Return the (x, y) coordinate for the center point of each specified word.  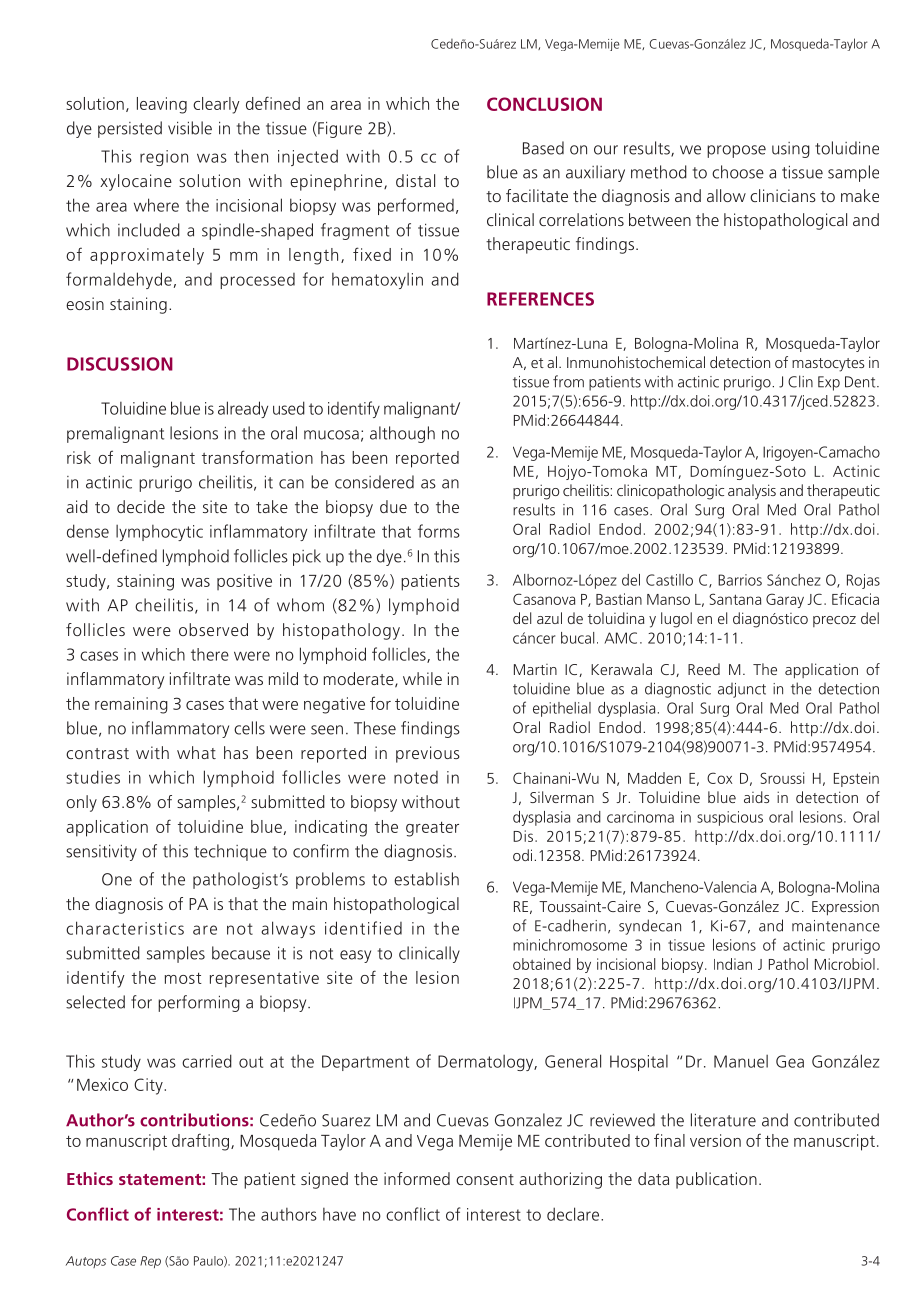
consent (485, 1179)
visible (190, 128)
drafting (202, 1142)
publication (716, 1180)
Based (543, 148)
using (791, 150)
